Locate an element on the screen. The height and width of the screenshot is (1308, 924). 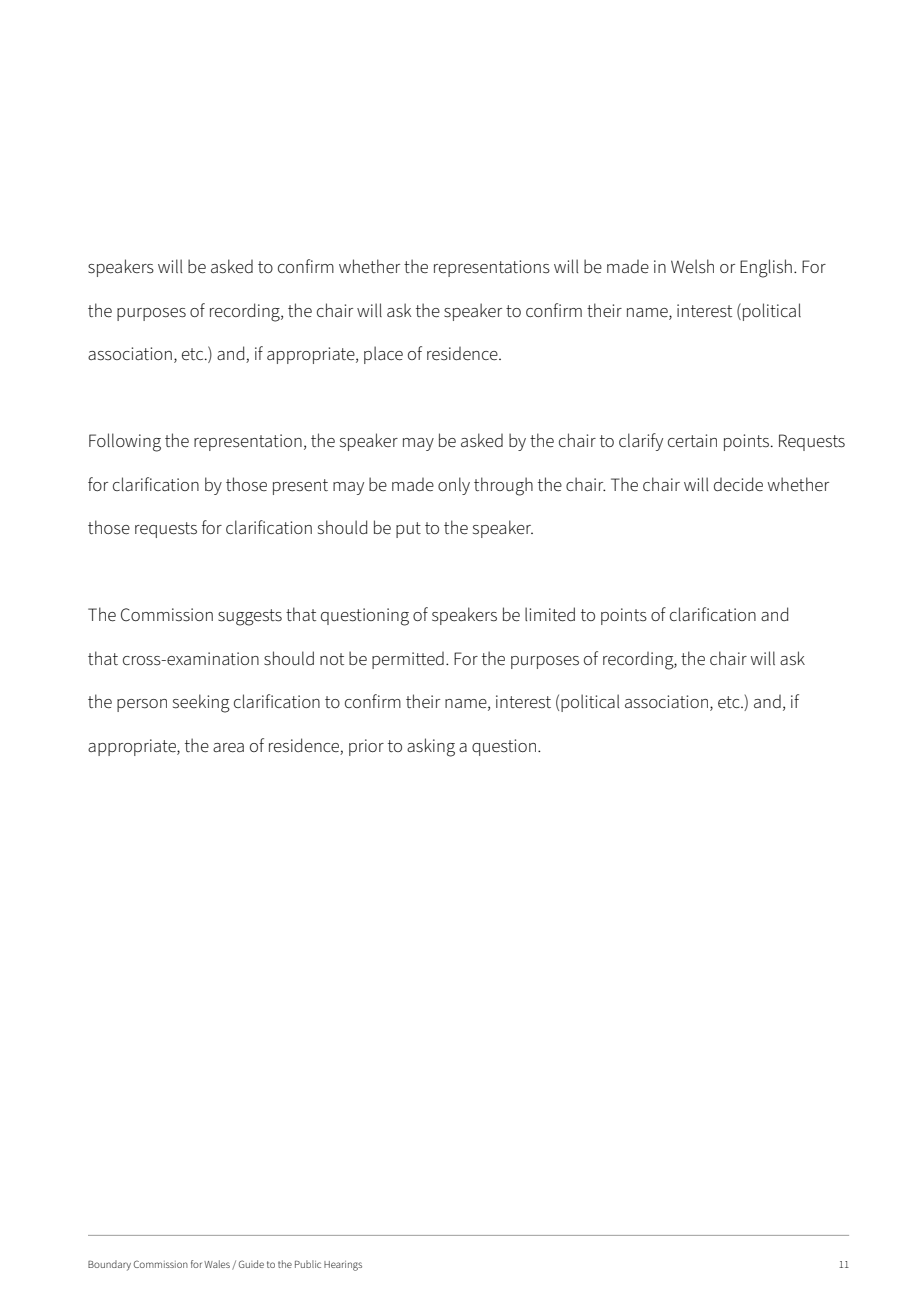
Hearings is located at coordinates (343, 1266).
